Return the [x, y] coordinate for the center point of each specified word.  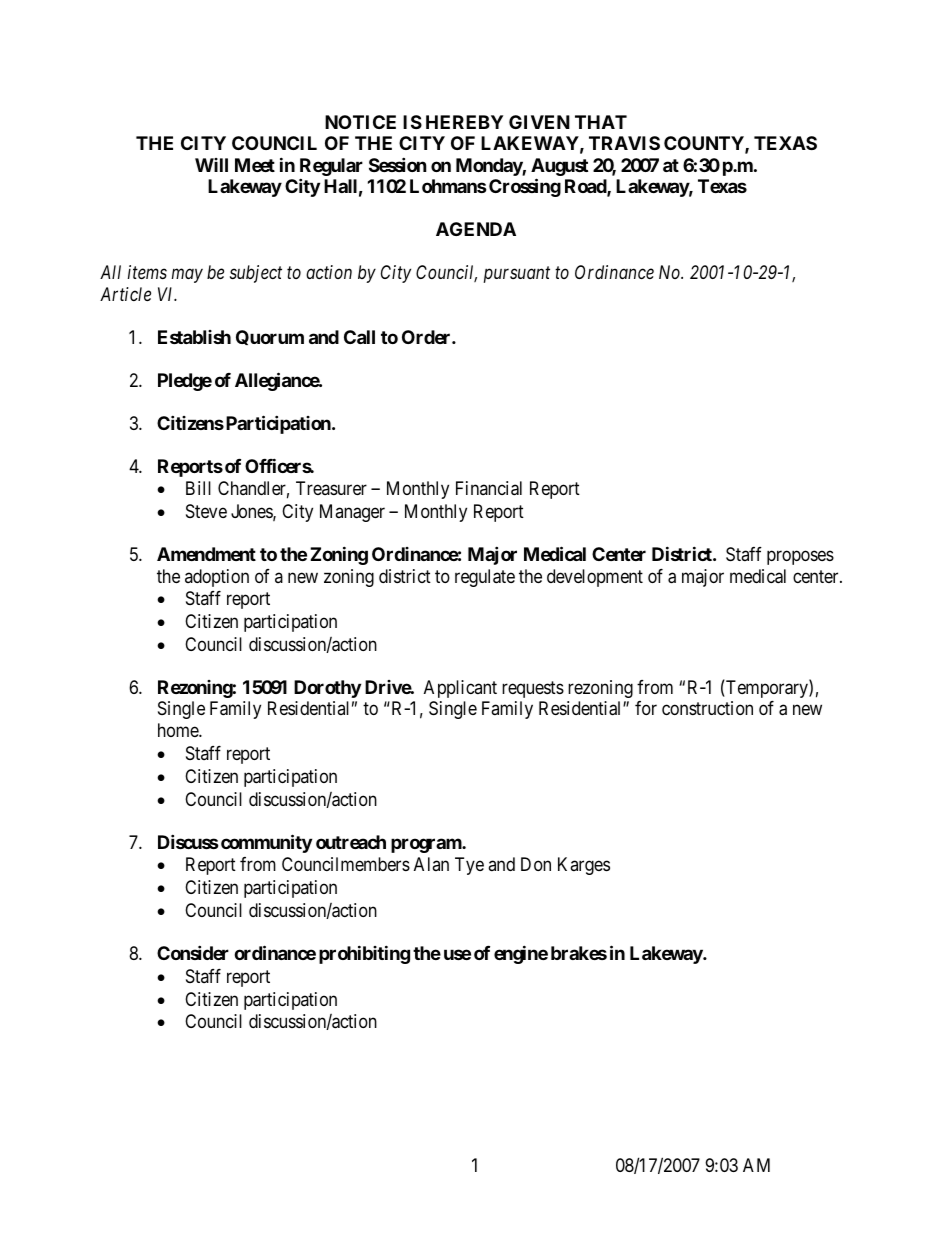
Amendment [206, 554]
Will [211, 165]
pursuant [517, 275]
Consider [193, 952]
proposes [800, 558]
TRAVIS [624, 143]
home [179, 730]
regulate [485, 578]
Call [359, 337]
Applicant [460, 689]
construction [707, 708]
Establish [194, 337]
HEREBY [464, 122]
